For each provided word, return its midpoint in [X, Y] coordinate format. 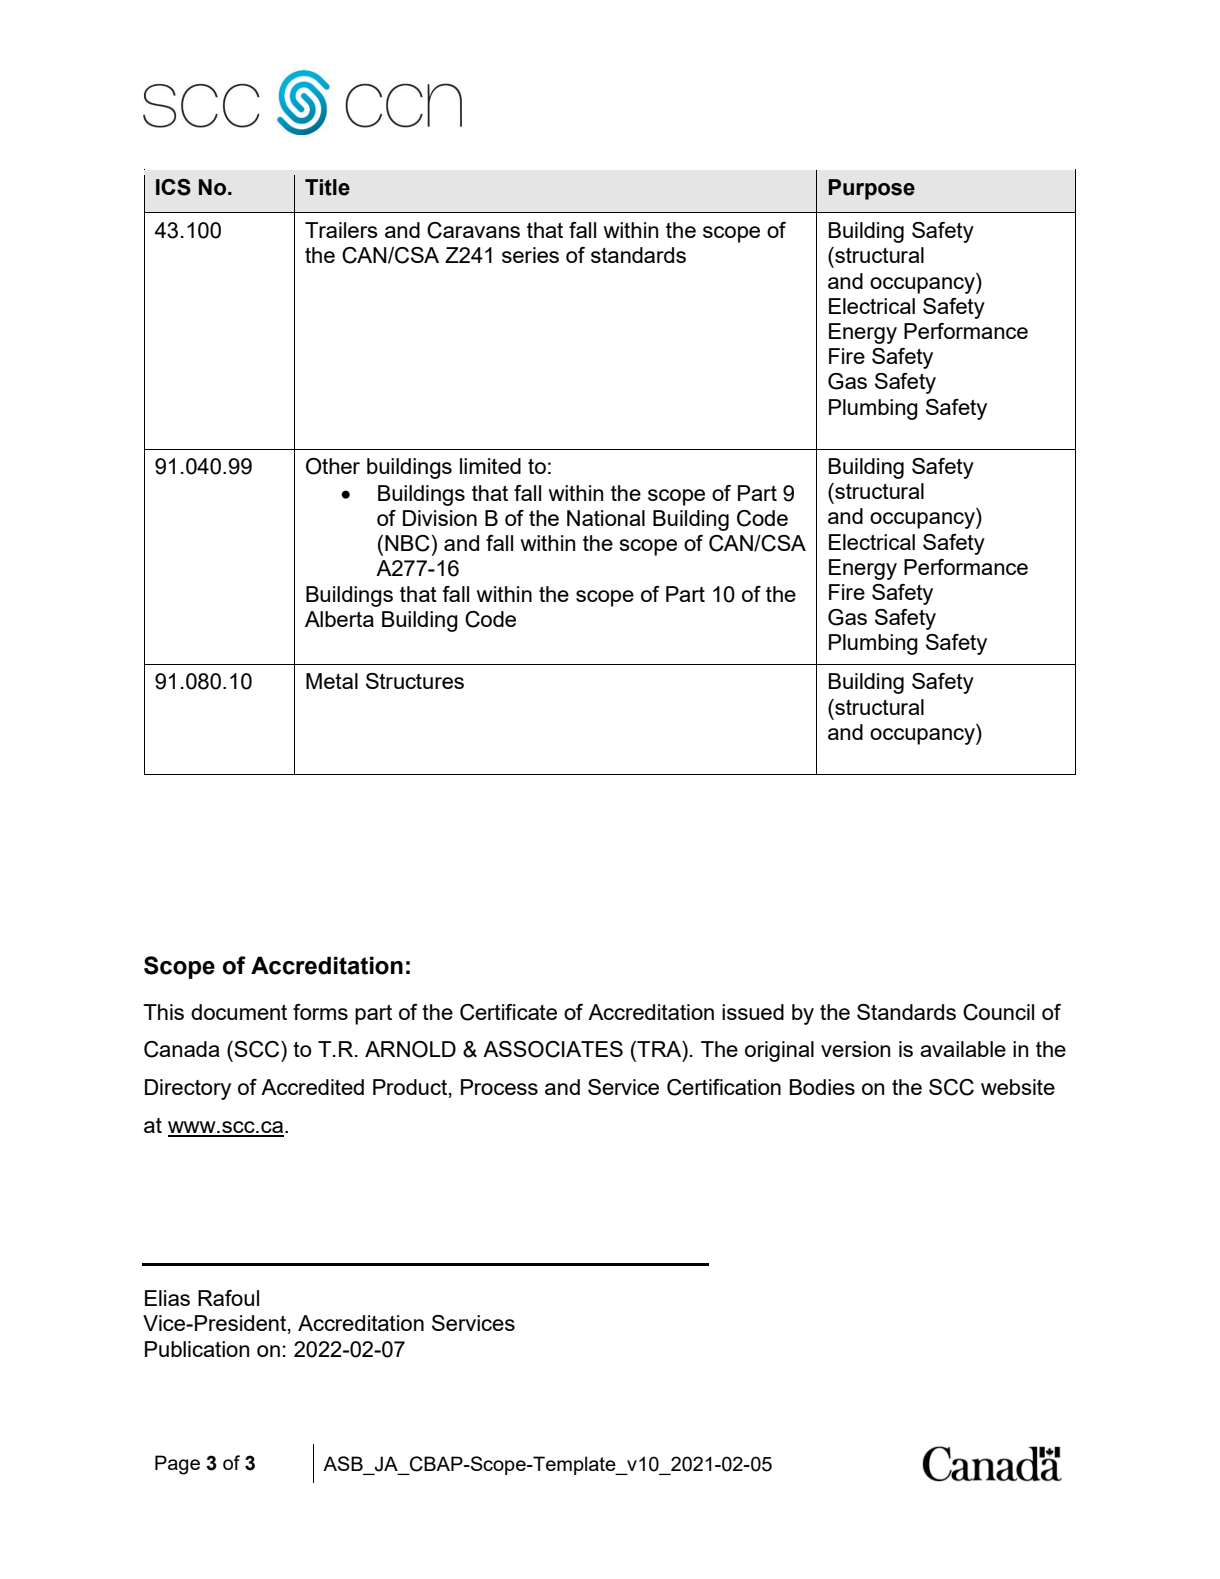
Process [499, 1087]
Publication [197, 1349]
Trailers [341, 230]
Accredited [312, 1087]
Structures [415, 681]
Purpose [872, 189]
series [530, 255]
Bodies [822, 1087]
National [606, 518]
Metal [332, 681]
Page [177, 1465]
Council [998, 1012]
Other [333, 466]
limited [490, 466]
